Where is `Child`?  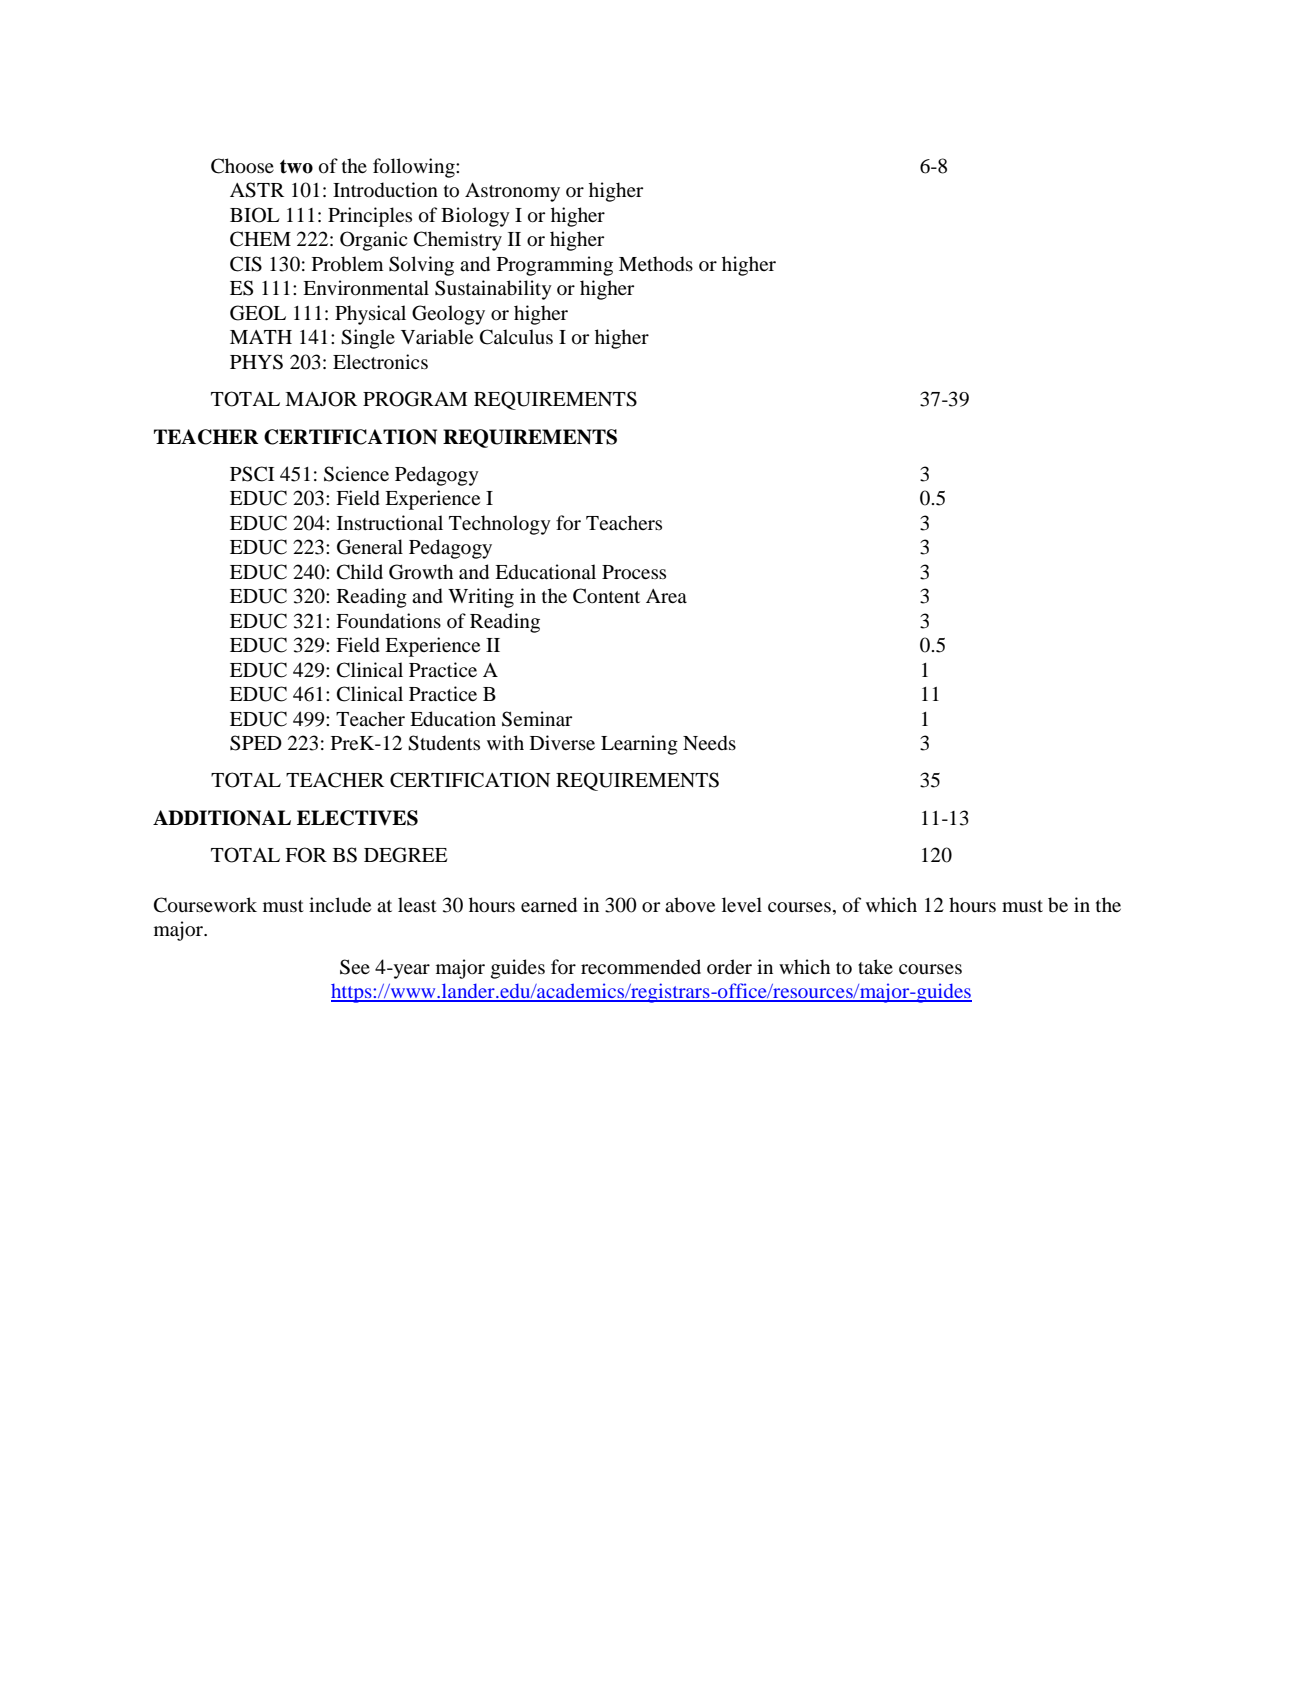
Child is located at coordinates (360, 572).
